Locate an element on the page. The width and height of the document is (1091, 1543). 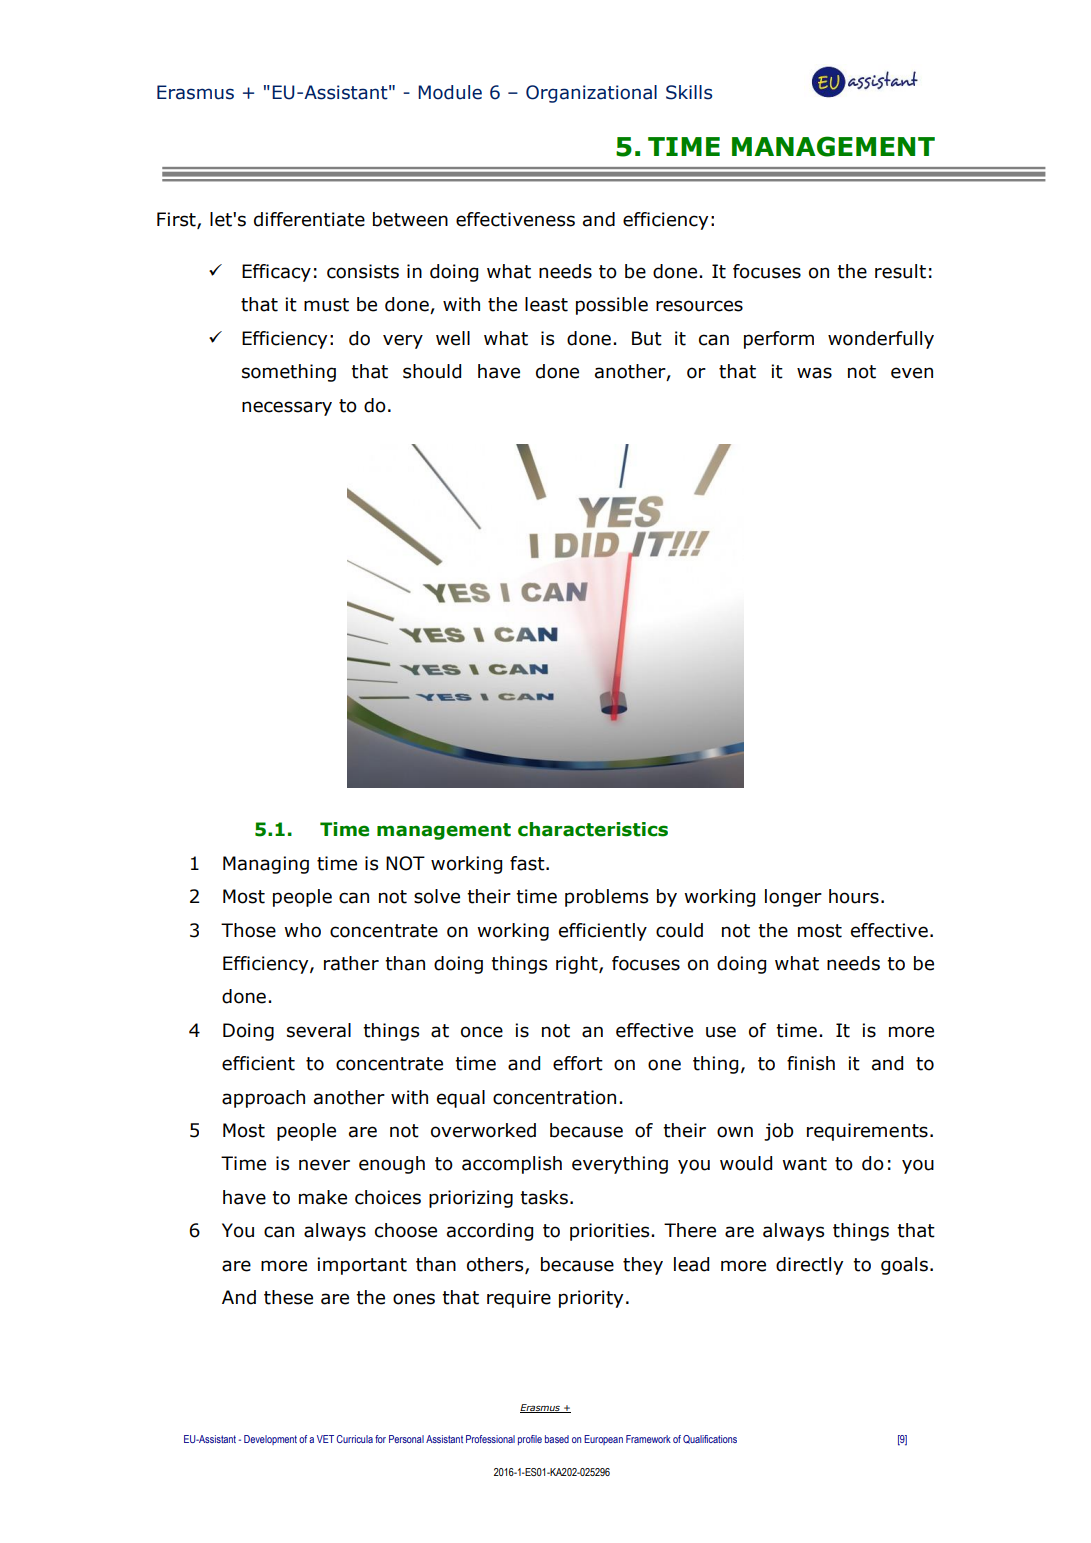
Skills is located at coordinates (689, 92).
